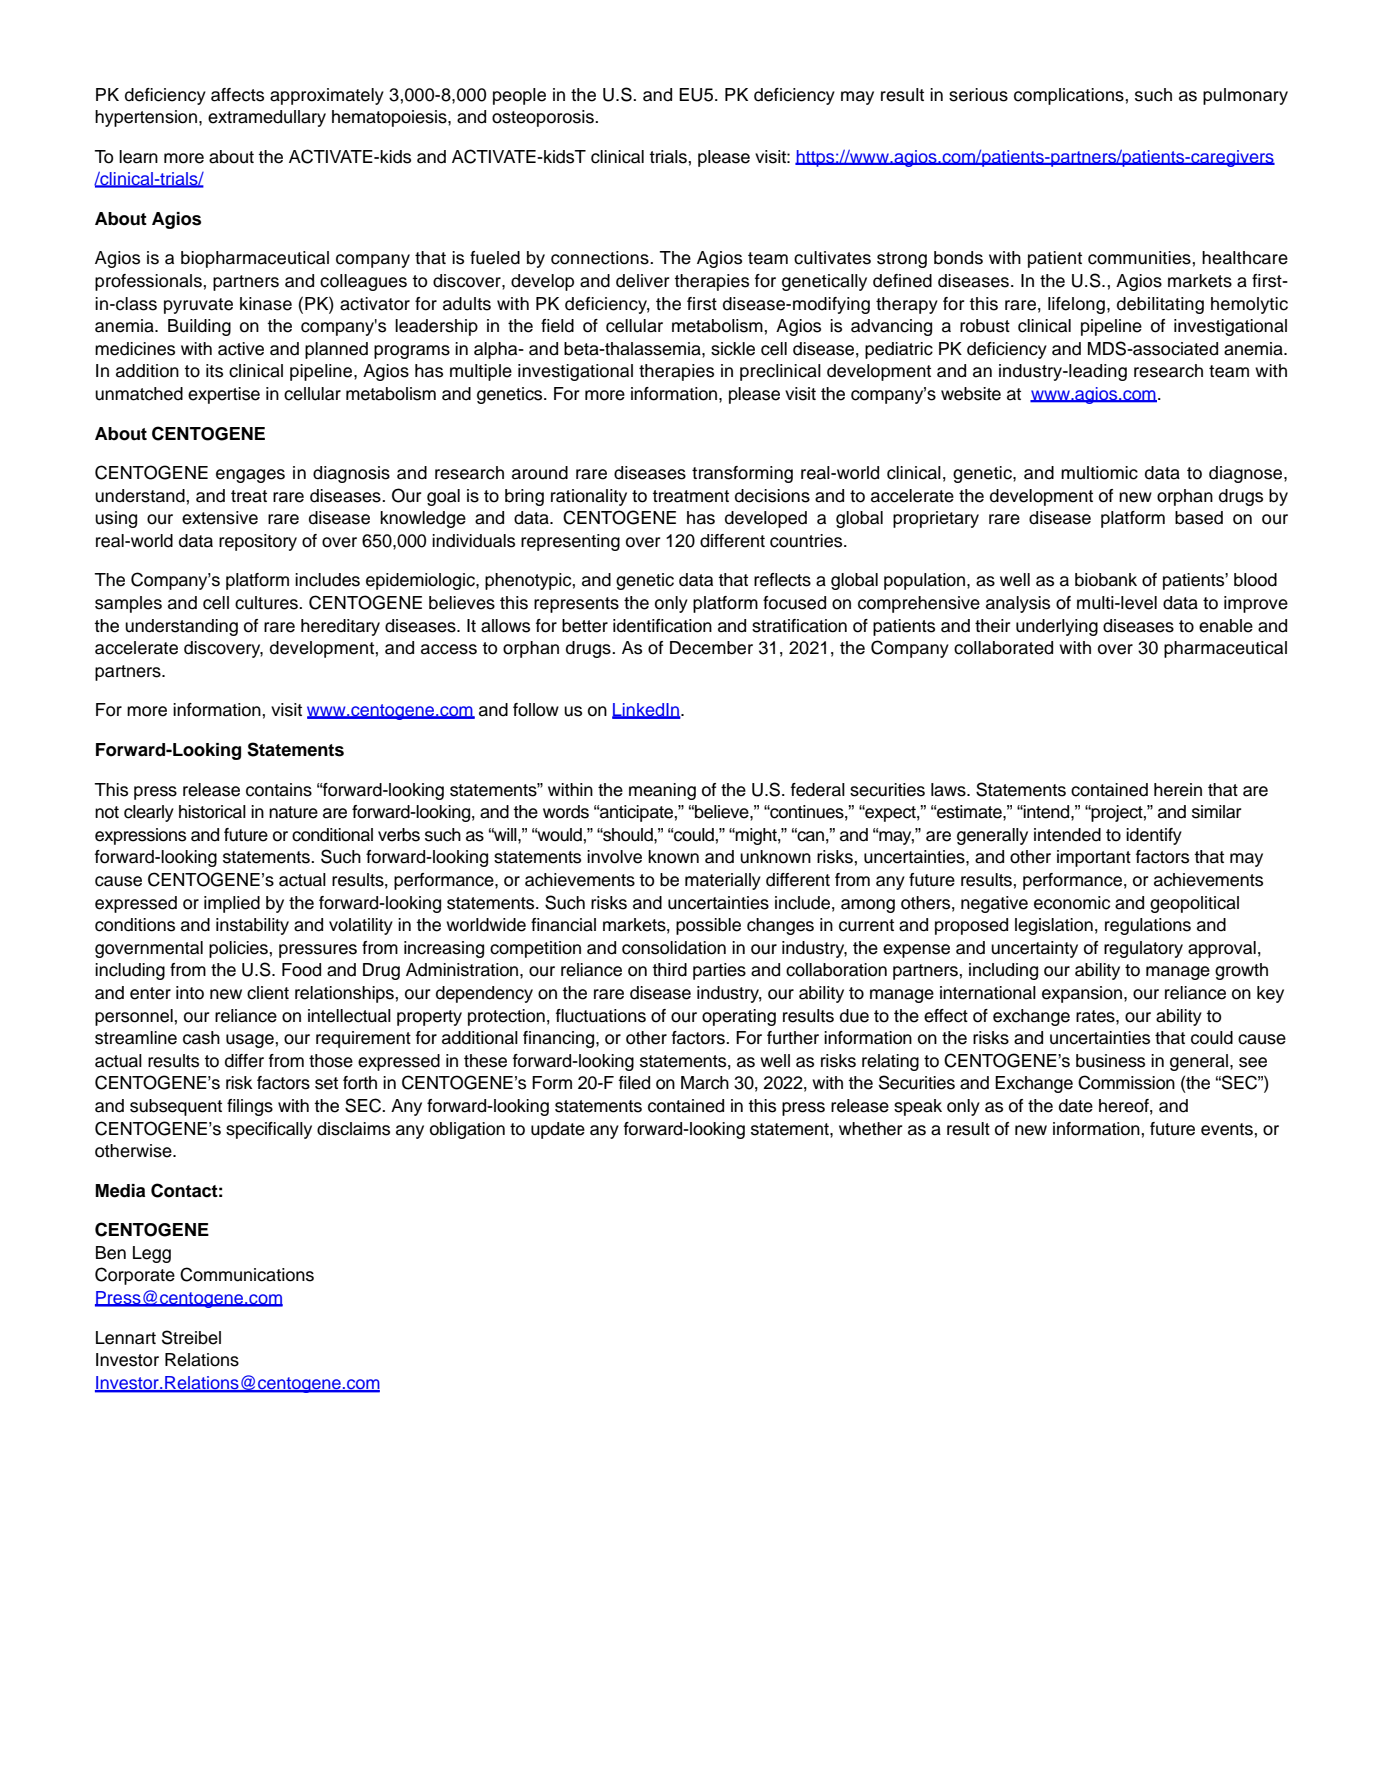  I want to click on rates, so click(1096, 1016).
